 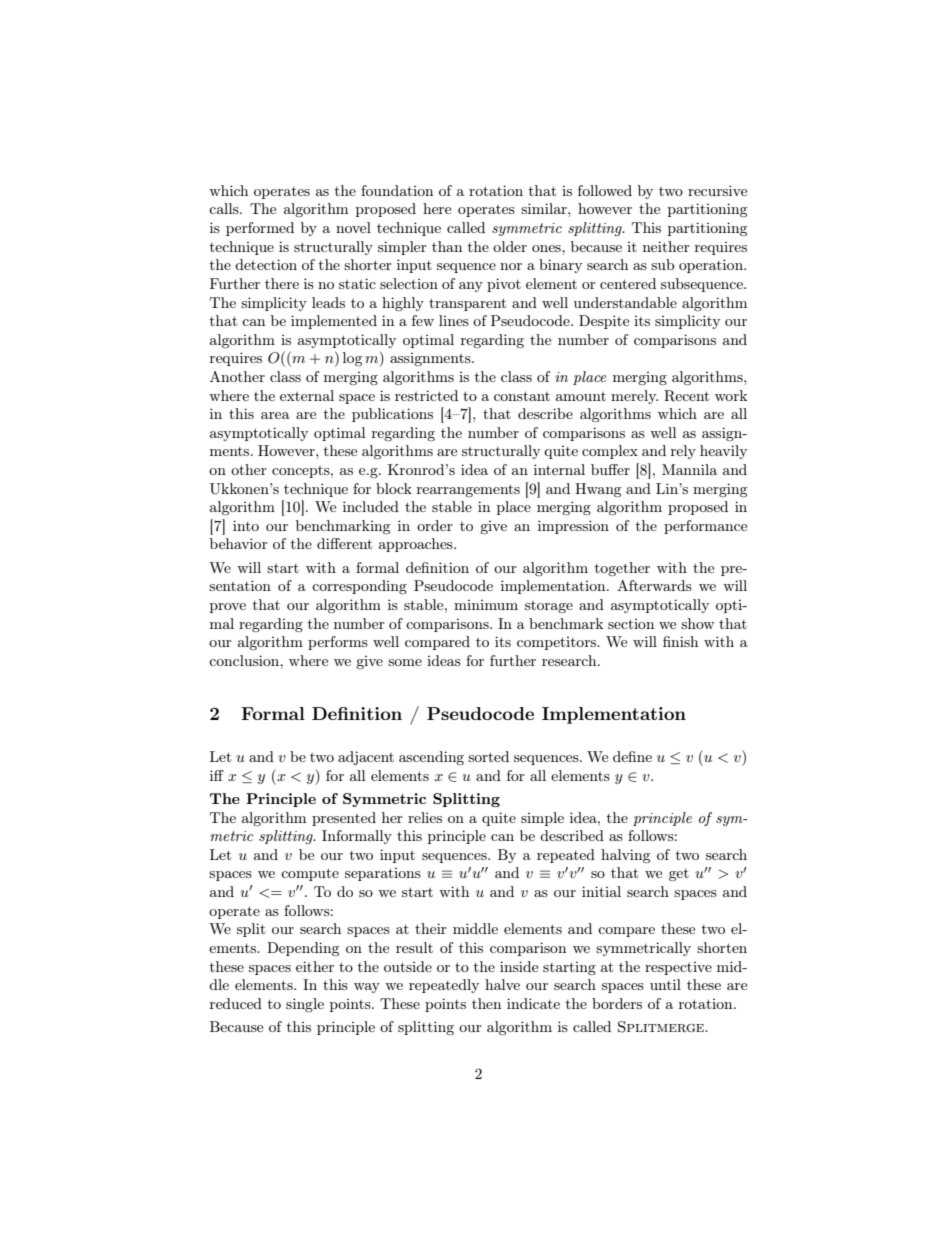 I want to click on halve, so click(x=502, y=984).
